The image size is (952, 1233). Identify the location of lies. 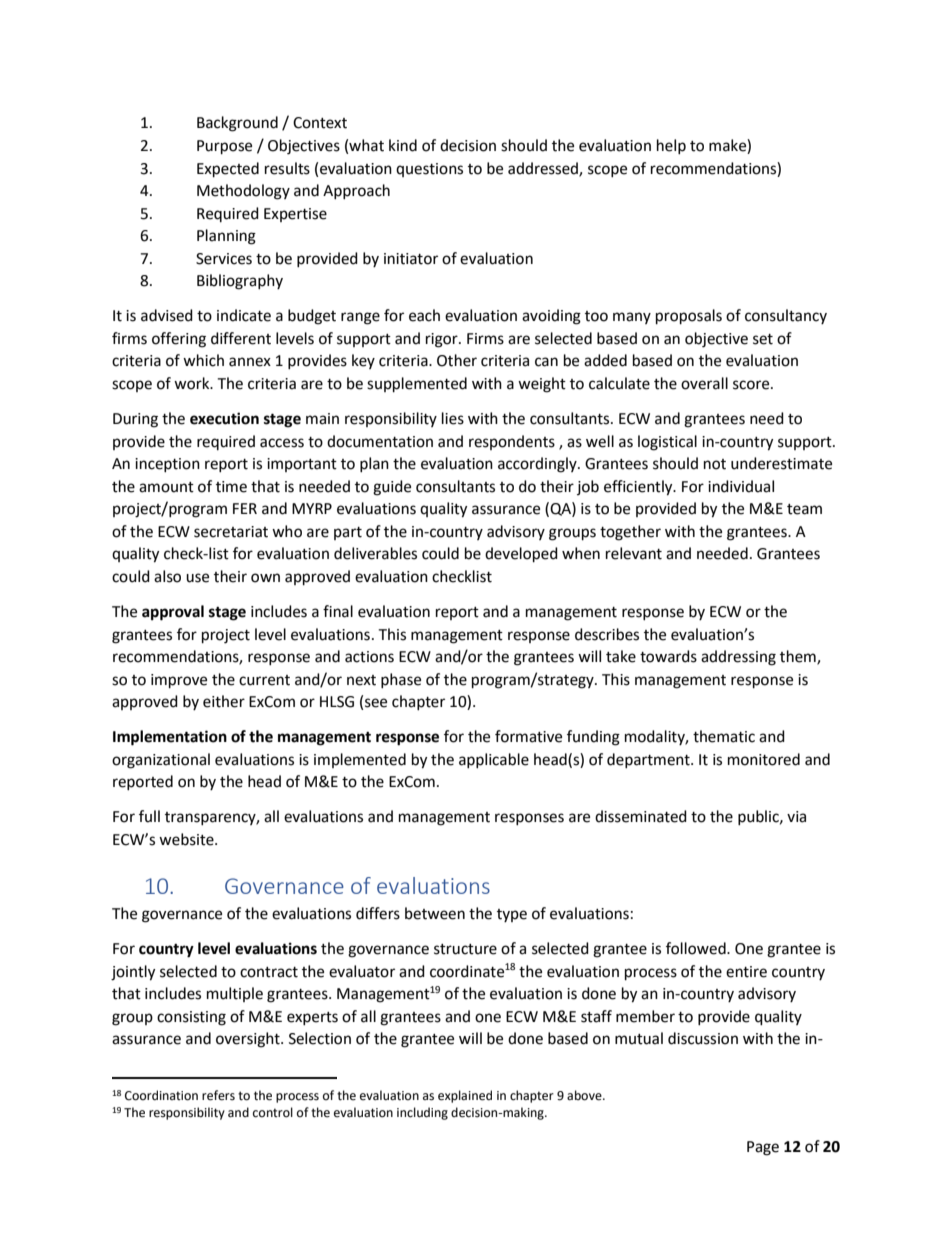
(453, 418).
